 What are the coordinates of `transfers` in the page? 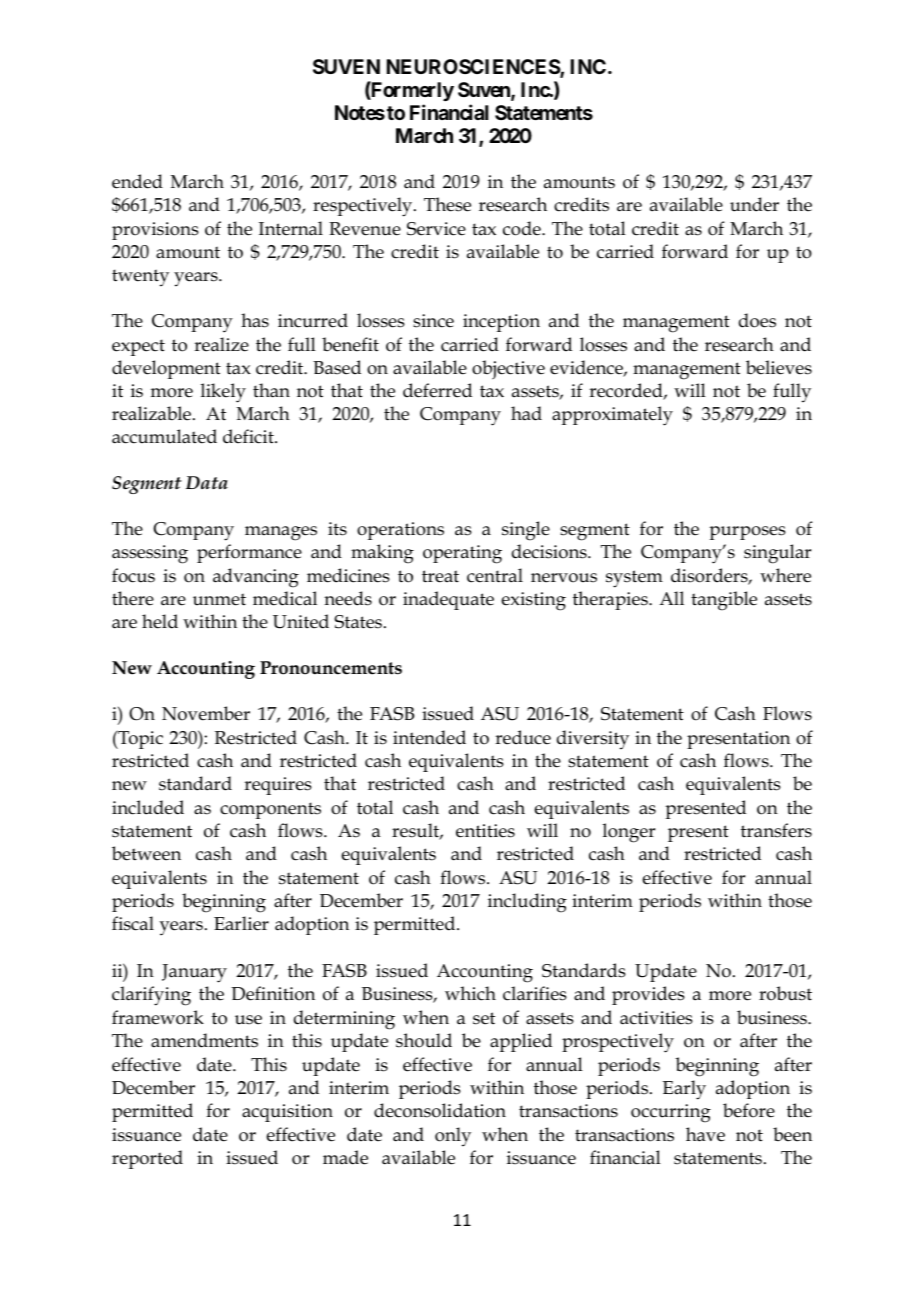 It's located at (776, 830).
